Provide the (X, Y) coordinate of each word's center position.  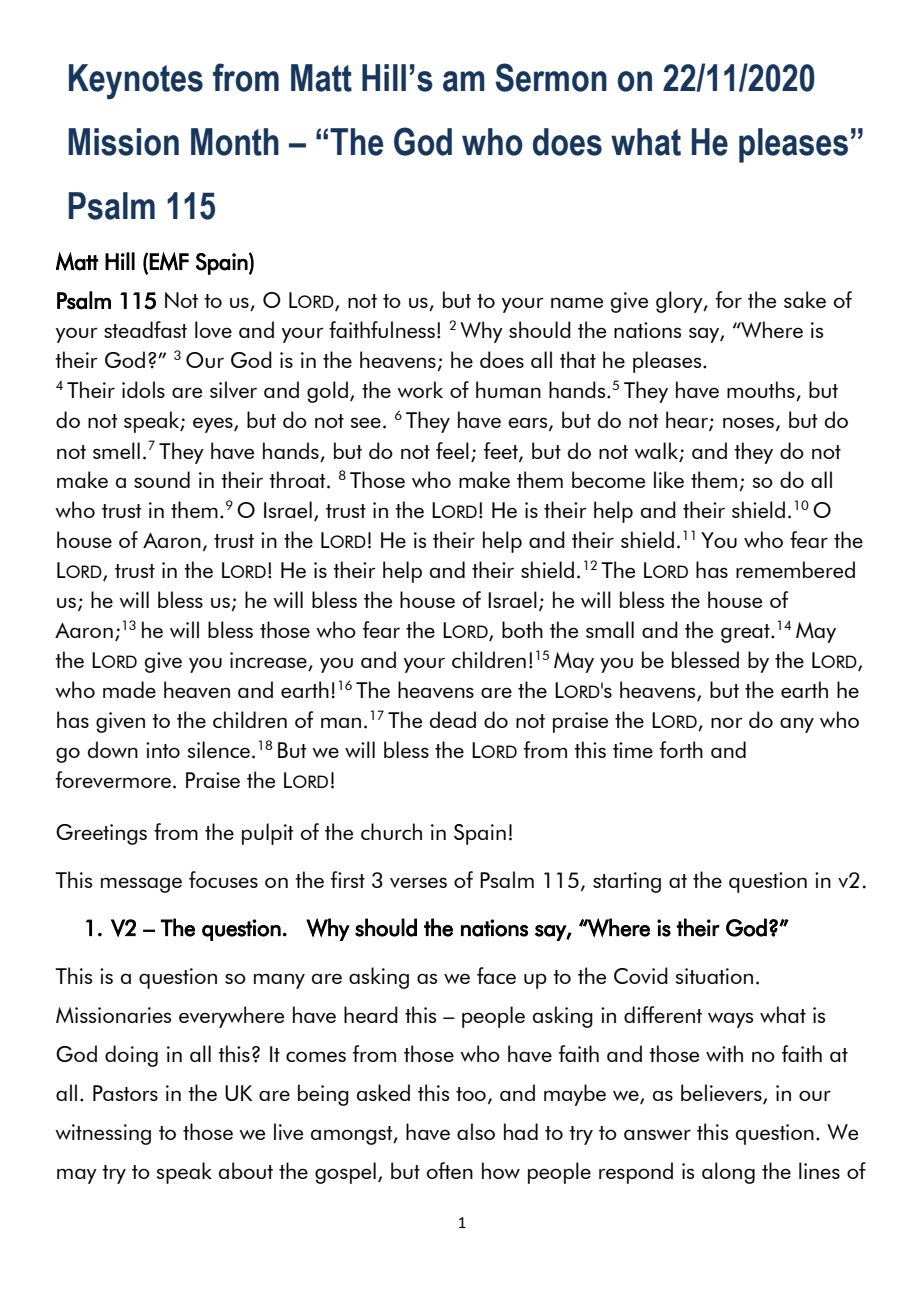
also (476, 1131)
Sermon (551, 77)
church (391, 831)
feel (452, 450)
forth (681, 749)
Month (235, 142)
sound (162, 479)
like (669, 479)
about (246, 1170)
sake (805, 299)
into (163, 750)
